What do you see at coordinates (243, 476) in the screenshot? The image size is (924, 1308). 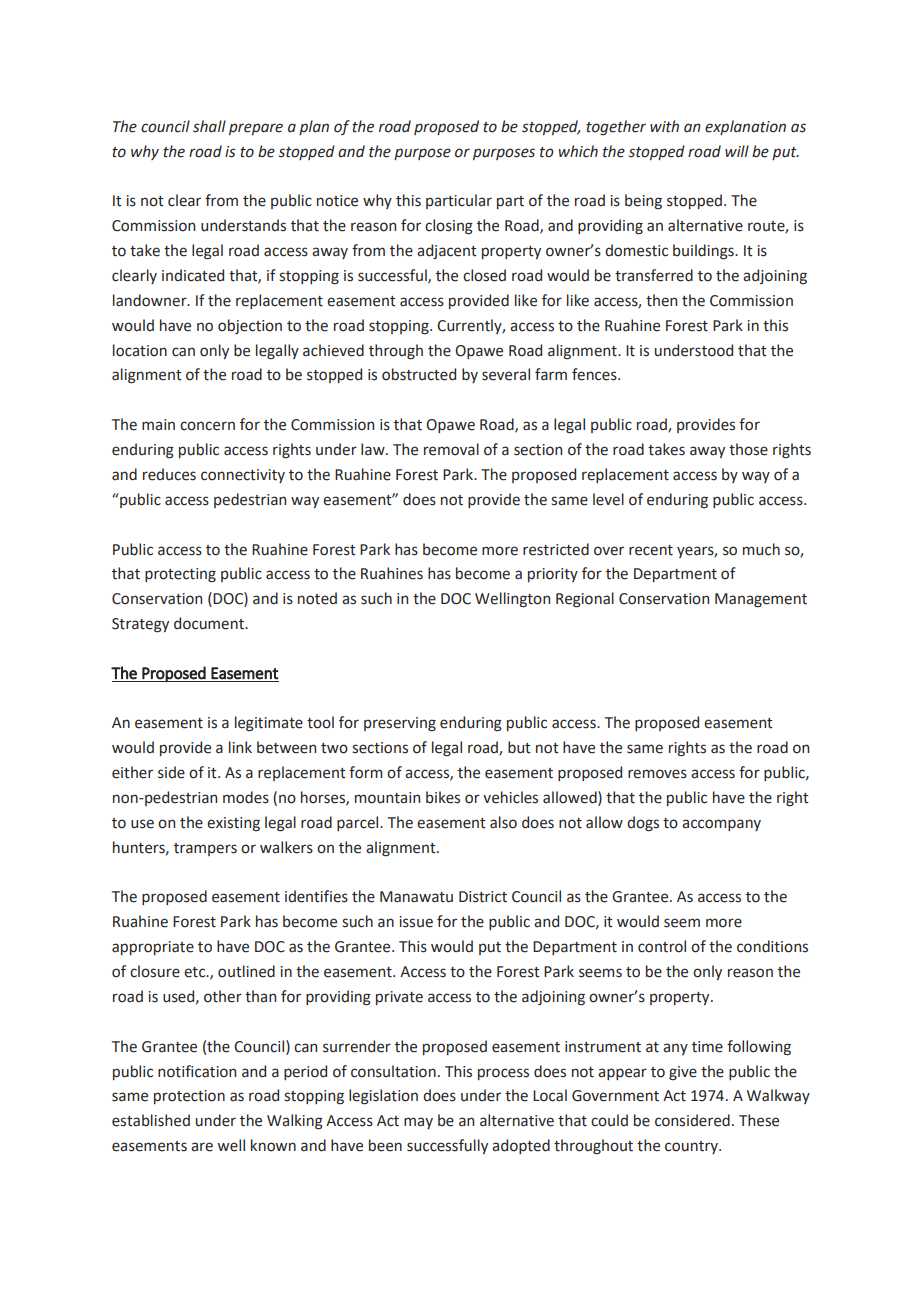 I see `connectivity` at bounding box center [243, 476].
